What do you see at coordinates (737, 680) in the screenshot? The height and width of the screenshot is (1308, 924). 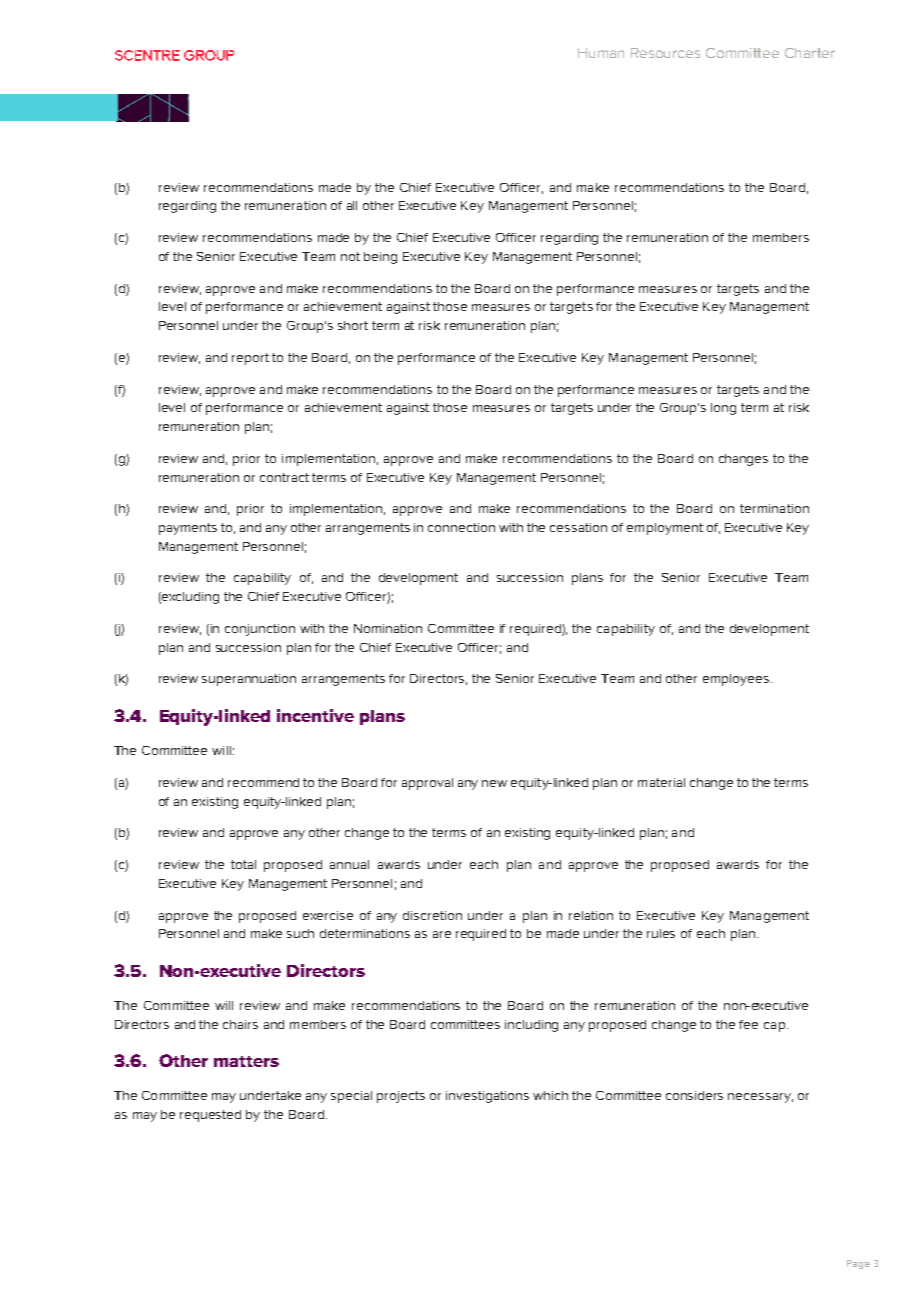 I see `employees` at bounding box center [737, 680].
